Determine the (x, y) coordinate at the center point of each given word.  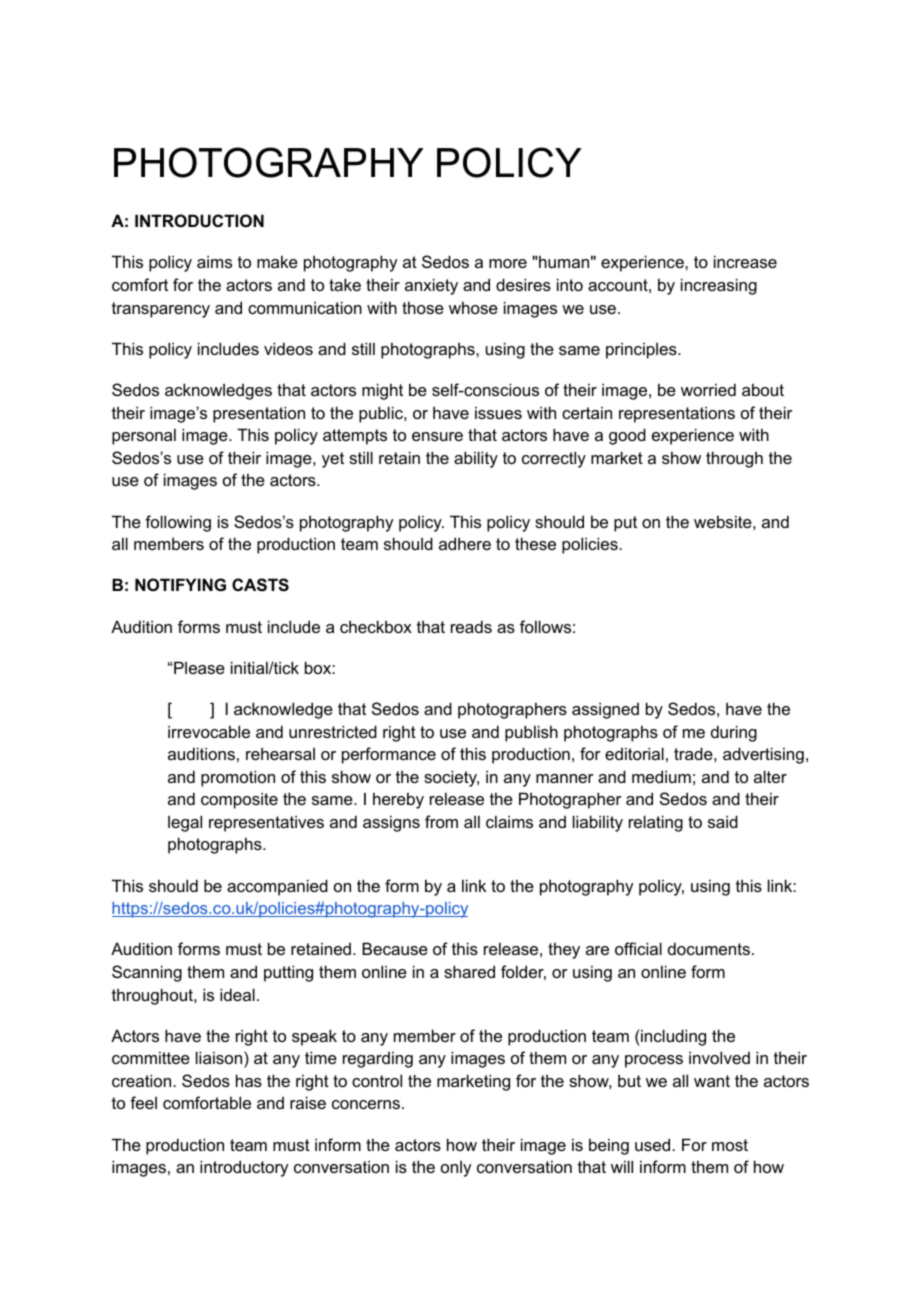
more (508, 263)
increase (745, 261)
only (456, 1169)
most (730, 1145)
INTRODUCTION (199, 220)
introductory (244, 1168)
